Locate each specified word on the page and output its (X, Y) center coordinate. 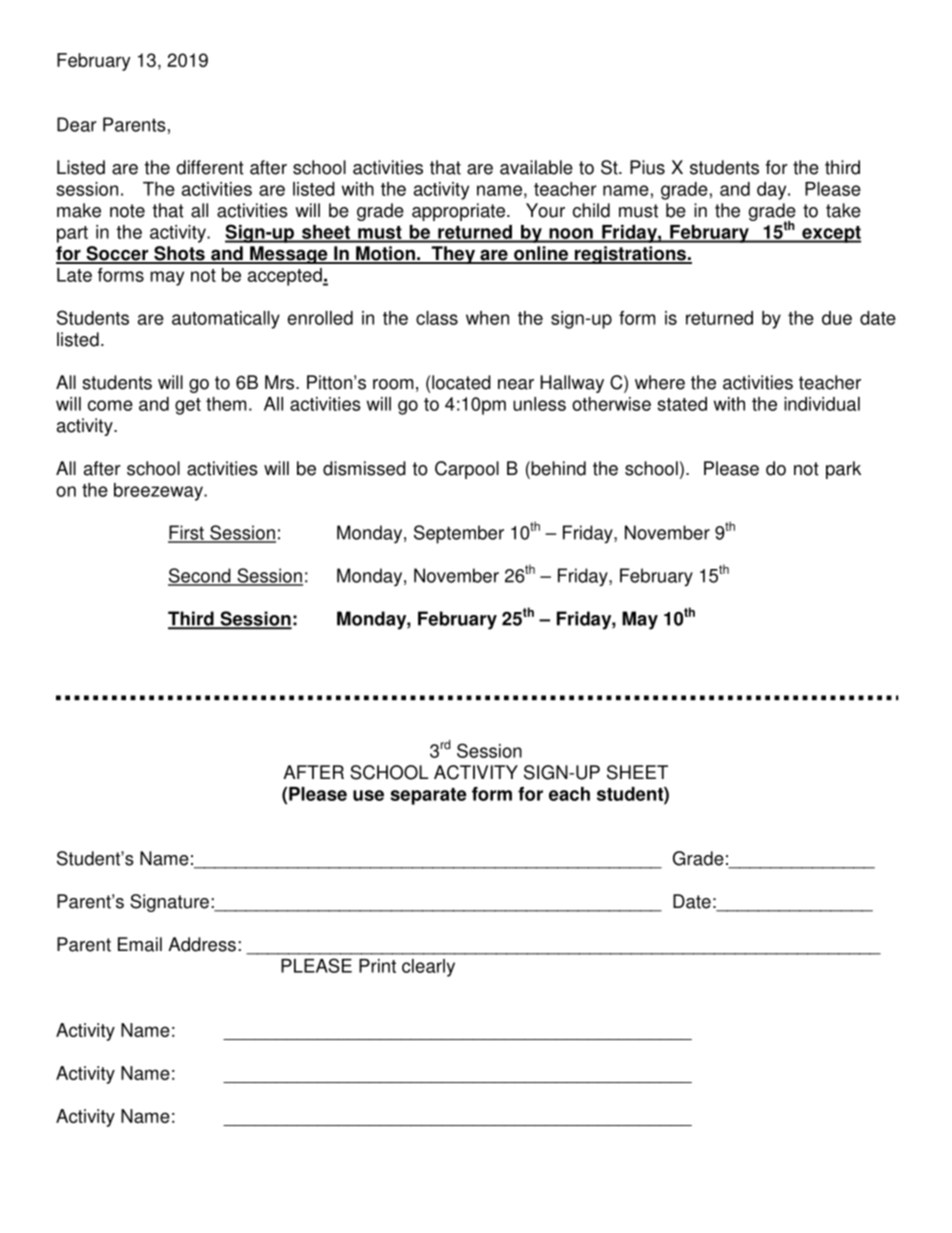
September (459, 534)
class (437, 318)
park (843, 470)
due (837, 318)
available (536, 167)
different (210, 167)
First (187, 533)
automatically (226, 320)
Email (140, 944)
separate (428, 796)
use (368, 795)
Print (377, 966)
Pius (647, 167)
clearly (428, 968)
